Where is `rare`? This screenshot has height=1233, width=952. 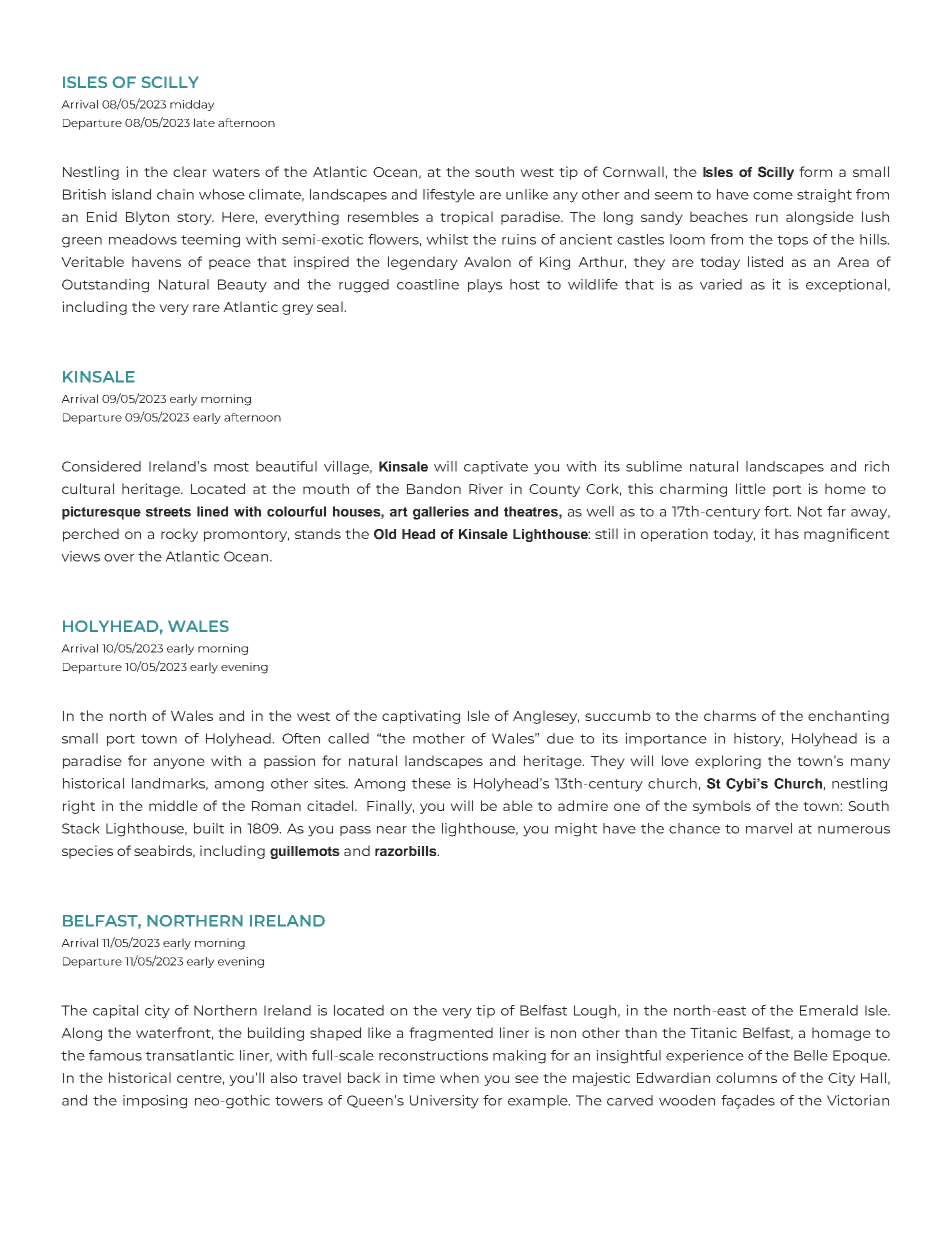
rare is located at coordinates (206, 308).
